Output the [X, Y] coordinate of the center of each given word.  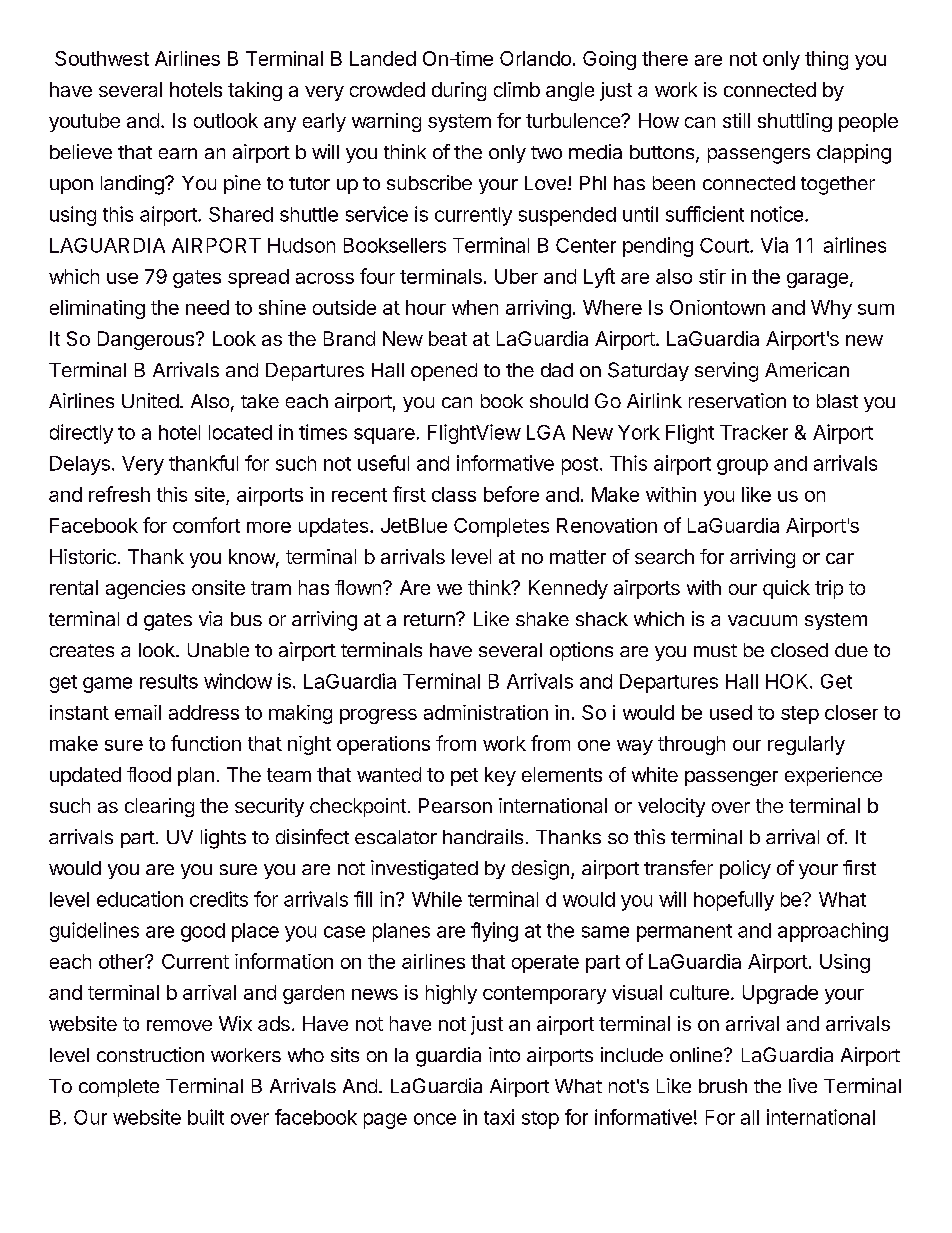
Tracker [754, 432]
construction [150, 1054]
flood [149, 774]
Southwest [102, 58]
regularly [806, 745]
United [150, 400]
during [459, 91]
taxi [499, 1117]
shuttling [795, 122]
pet [464, 777]
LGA [546, 432]
